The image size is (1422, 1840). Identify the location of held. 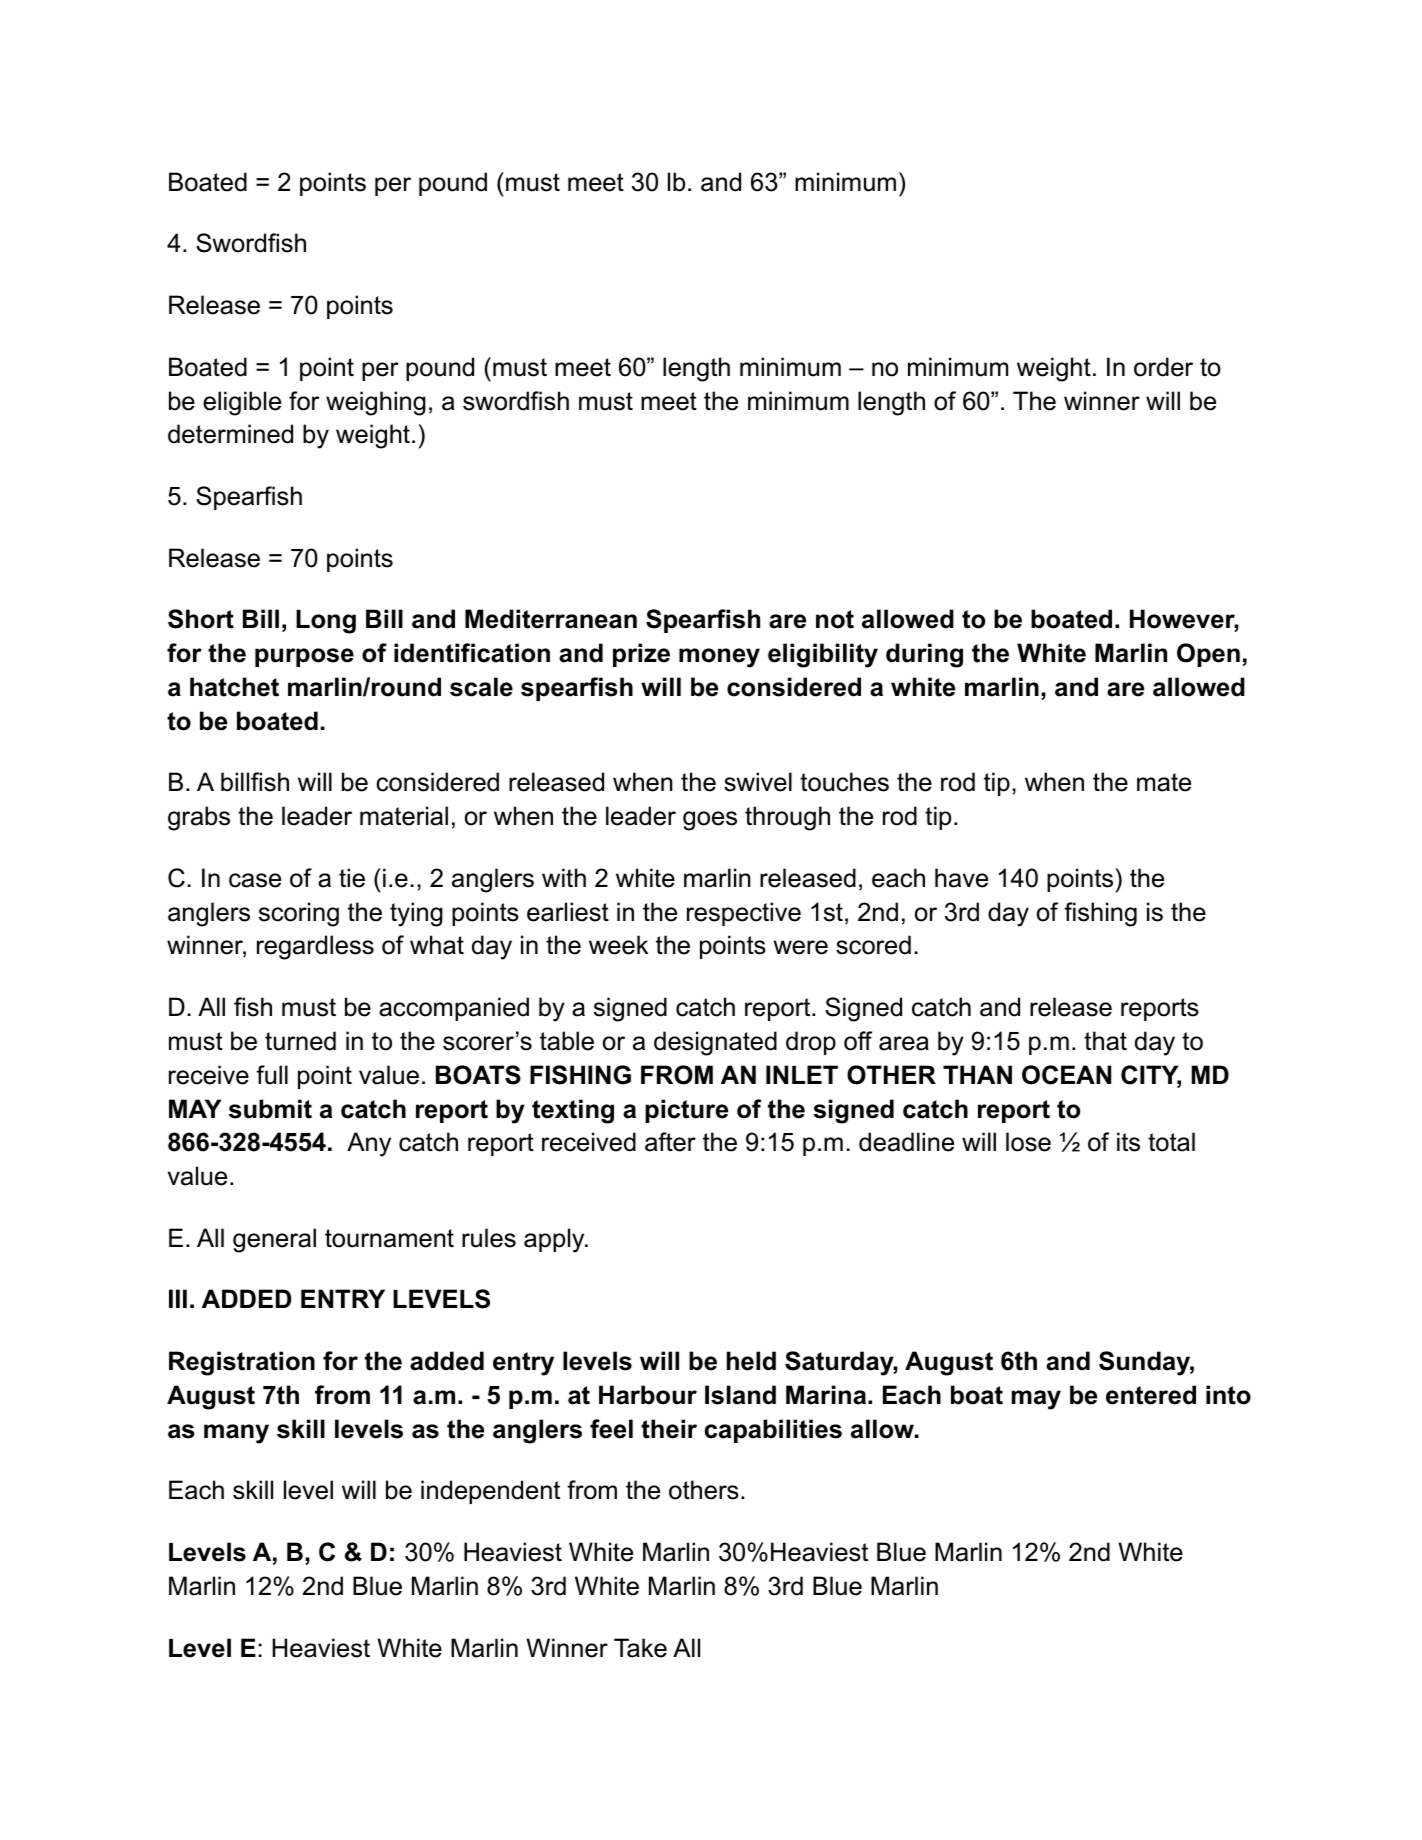
(751, 1361).
